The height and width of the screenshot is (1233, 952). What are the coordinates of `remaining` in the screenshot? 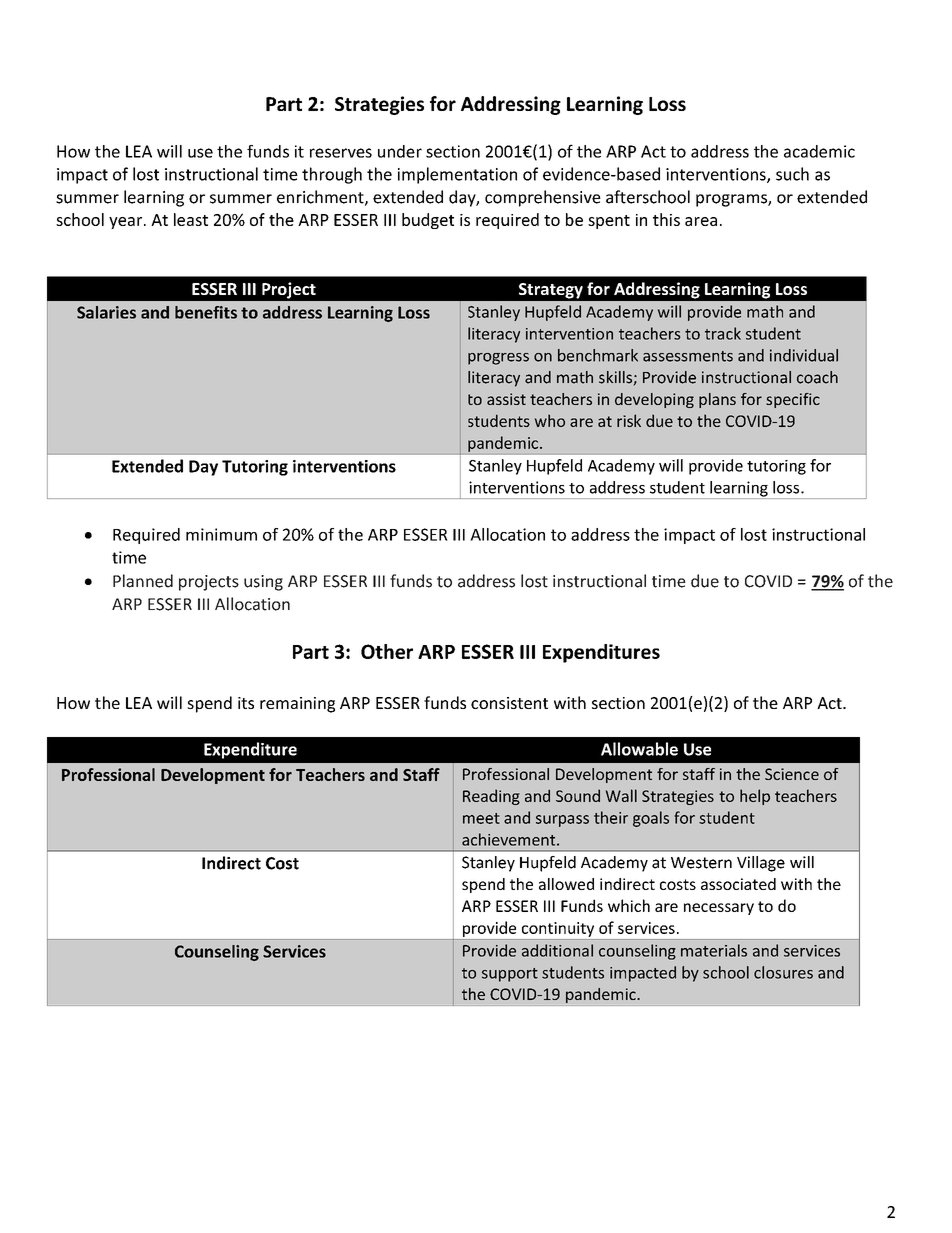 It's located at (297, 705).
